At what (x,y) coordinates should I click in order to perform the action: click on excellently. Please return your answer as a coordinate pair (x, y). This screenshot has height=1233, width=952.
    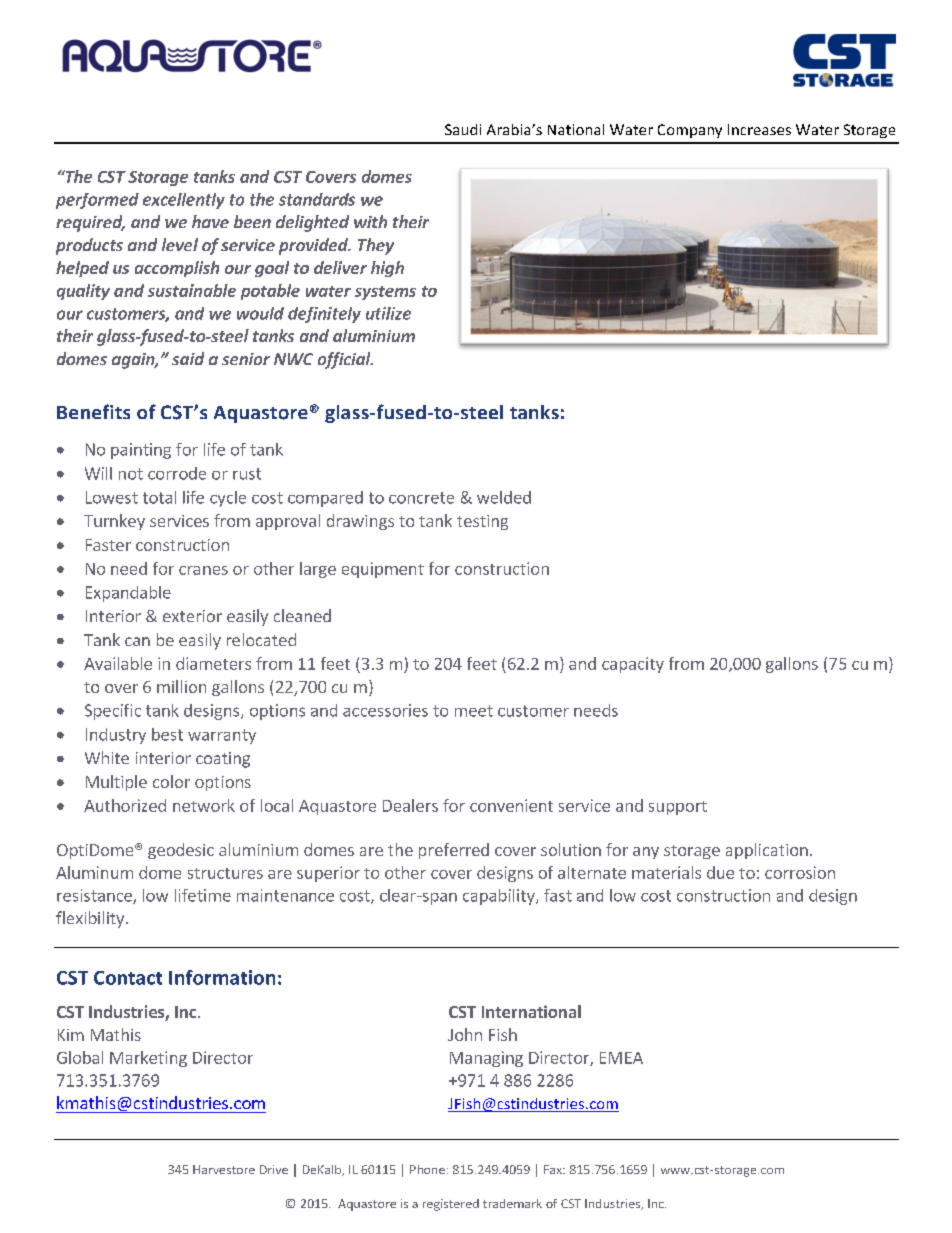
    Looking at the image, I should click on (184, 201).
